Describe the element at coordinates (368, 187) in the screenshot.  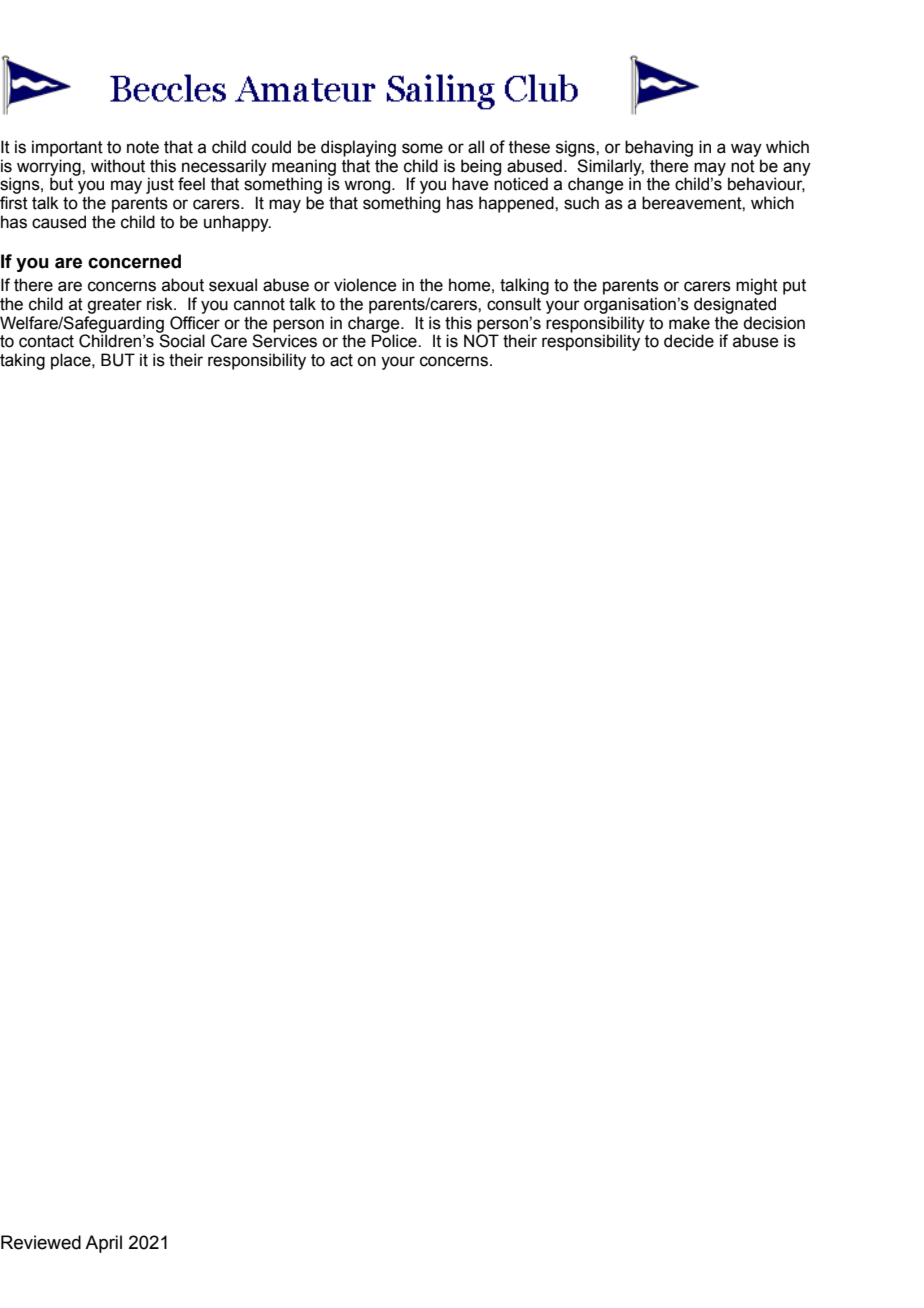
I see `wrong` at that location.
